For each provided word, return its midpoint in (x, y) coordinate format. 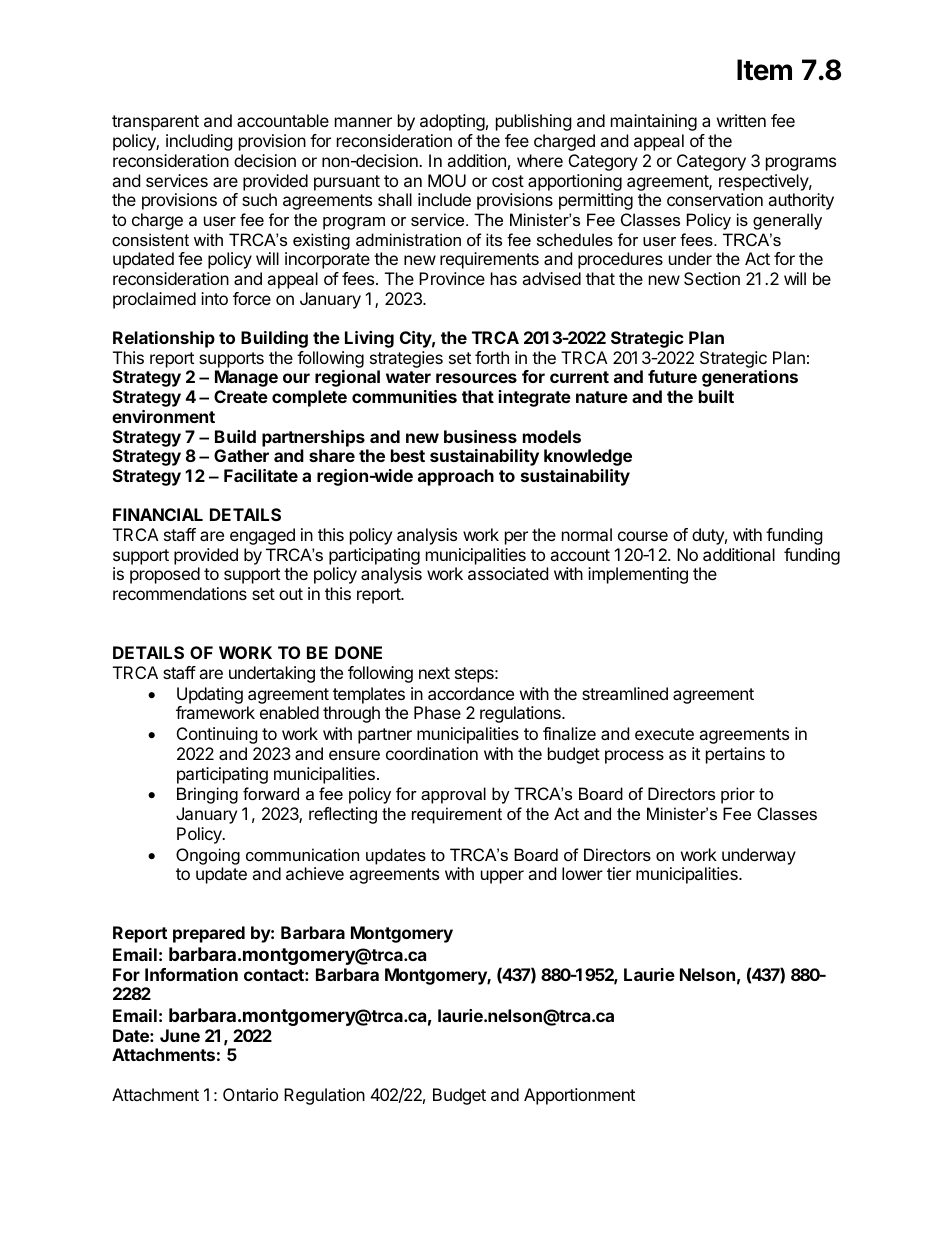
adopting (452, 122)
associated (508, 573)
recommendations (180, 593)
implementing (638, 575)
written (741, 120)
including (199, 142)
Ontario (250, 1094)
